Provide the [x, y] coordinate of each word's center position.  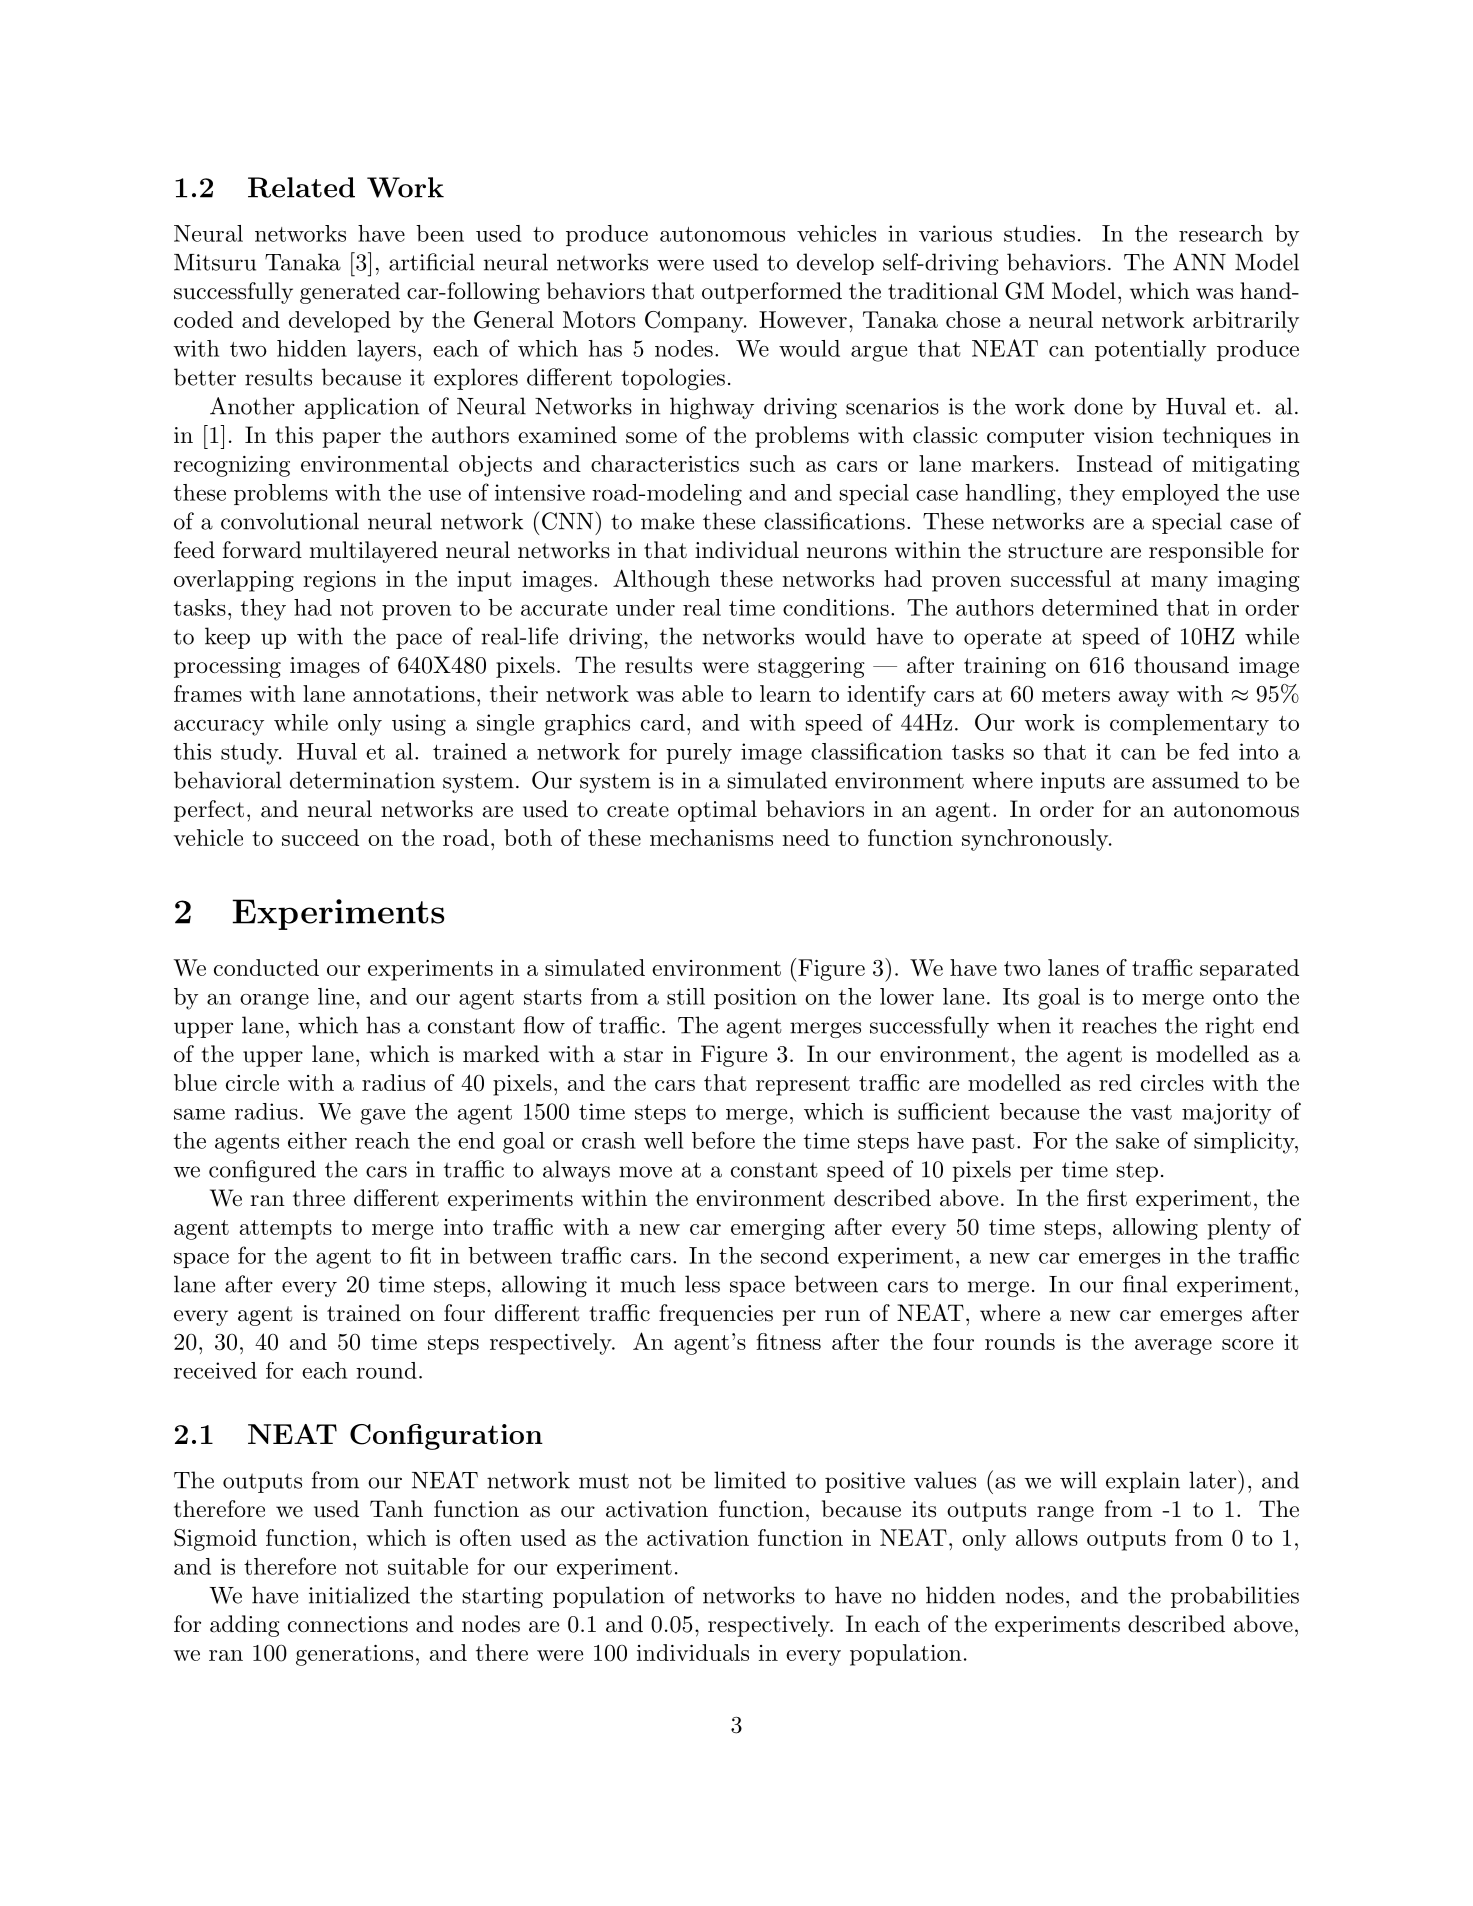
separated [1249, 970]
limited [750, 1480]
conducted [266, 967]
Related [301, 187]
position [755, 998]
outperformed [772, 293]
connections [348, 1624]
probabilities [1235, 1597]
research [1221, 233]
